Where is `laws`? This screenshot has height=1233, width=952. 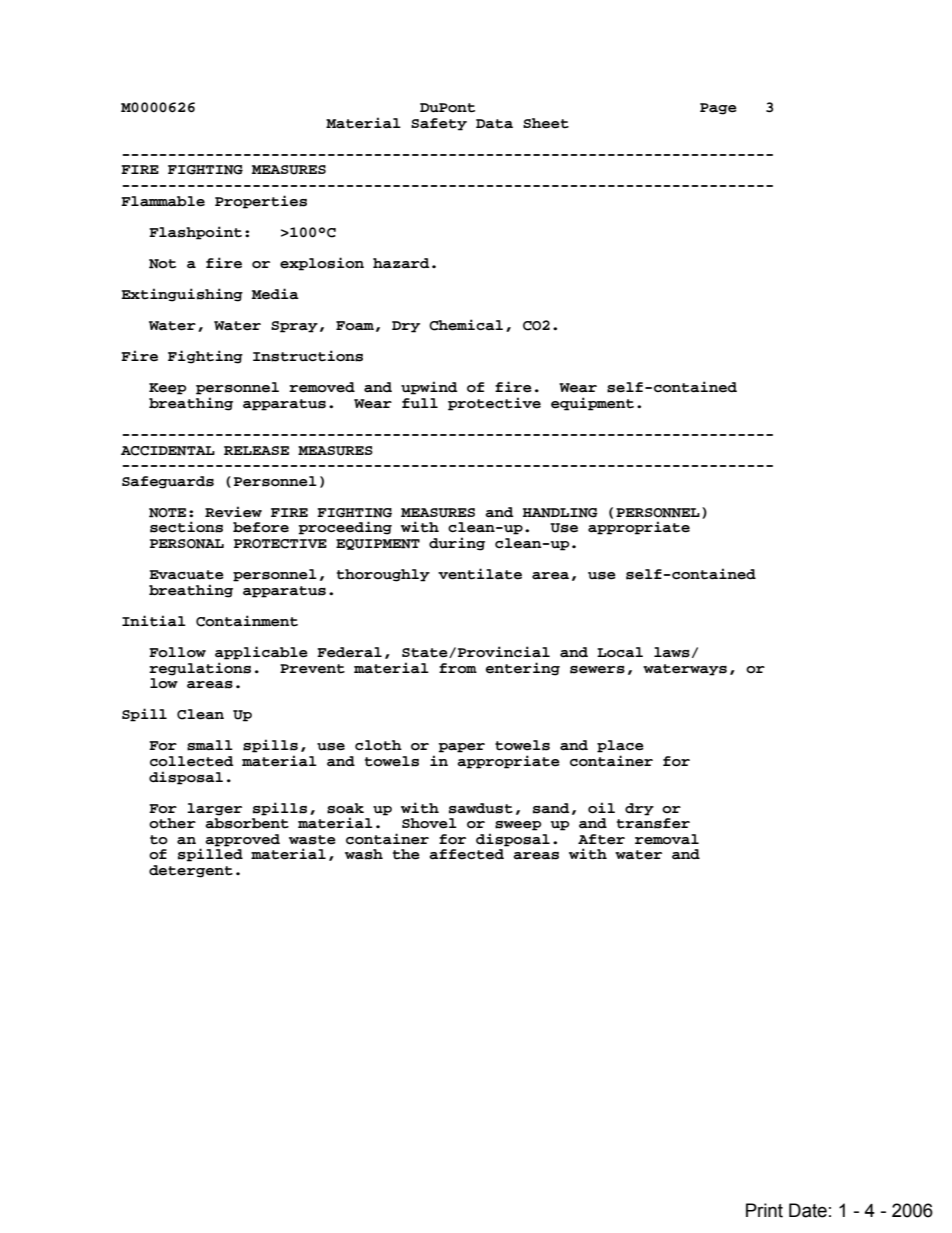 laws is located at coordinates (672, 652).
